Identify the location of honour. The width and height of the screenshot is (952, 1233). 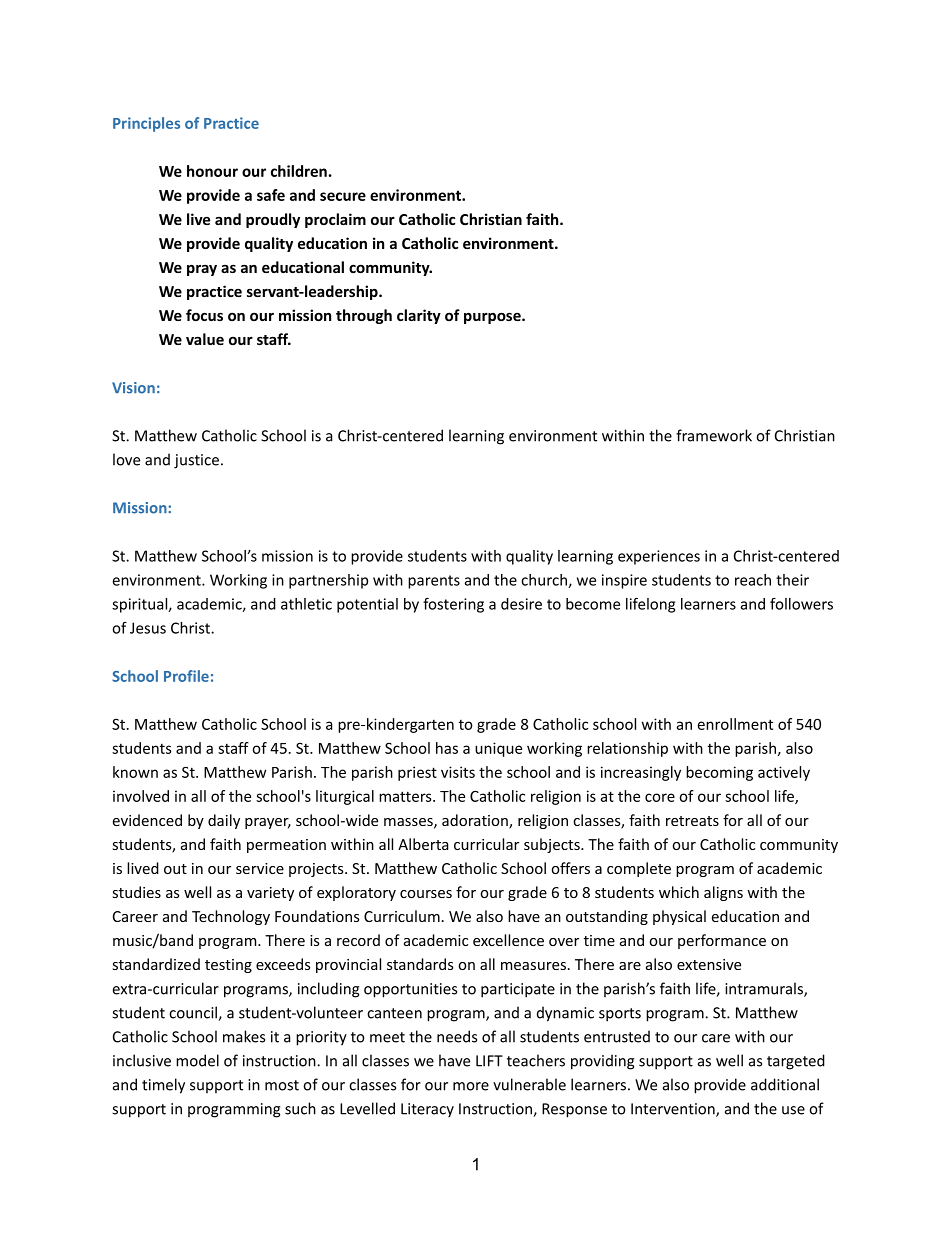
(212, 171).
